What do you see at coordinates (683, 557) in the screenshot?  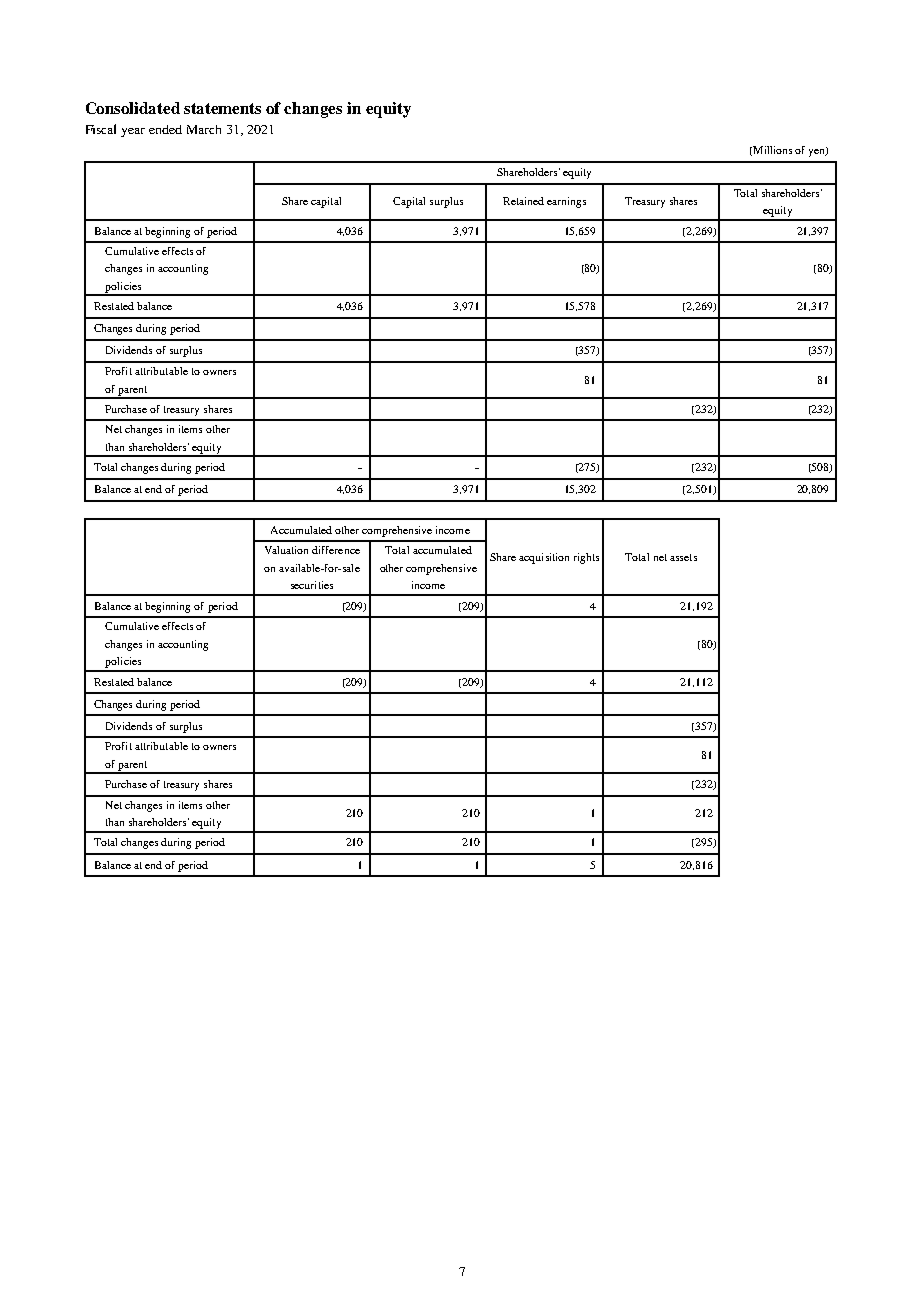 I see `assets` at bounding box center [683, 557].
